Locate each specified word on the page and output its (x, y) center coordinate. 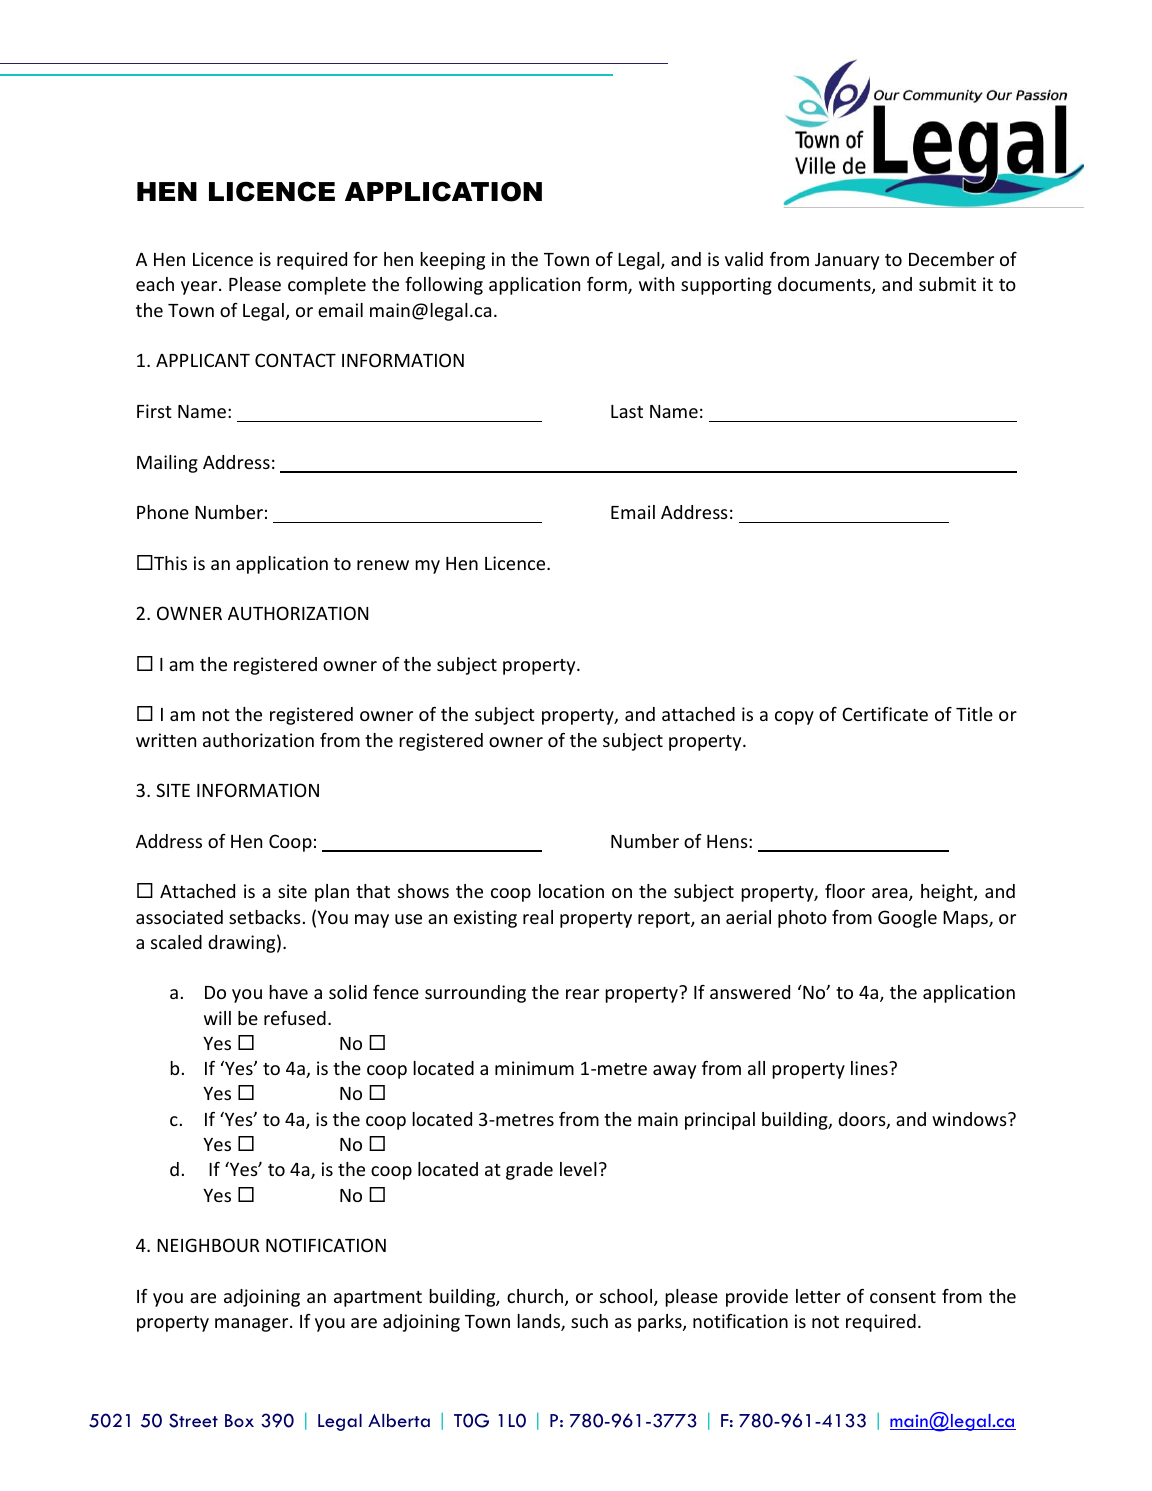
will (217, 1018)
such (589, 1321)
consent (903, 1297)
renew (383, 565)
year (200, 288)
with (656, 284)
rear (582, 994)
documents (825, 285)
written (166, 740)
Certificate (885, 714)
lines (870, 1068)
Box (239, 1420)
